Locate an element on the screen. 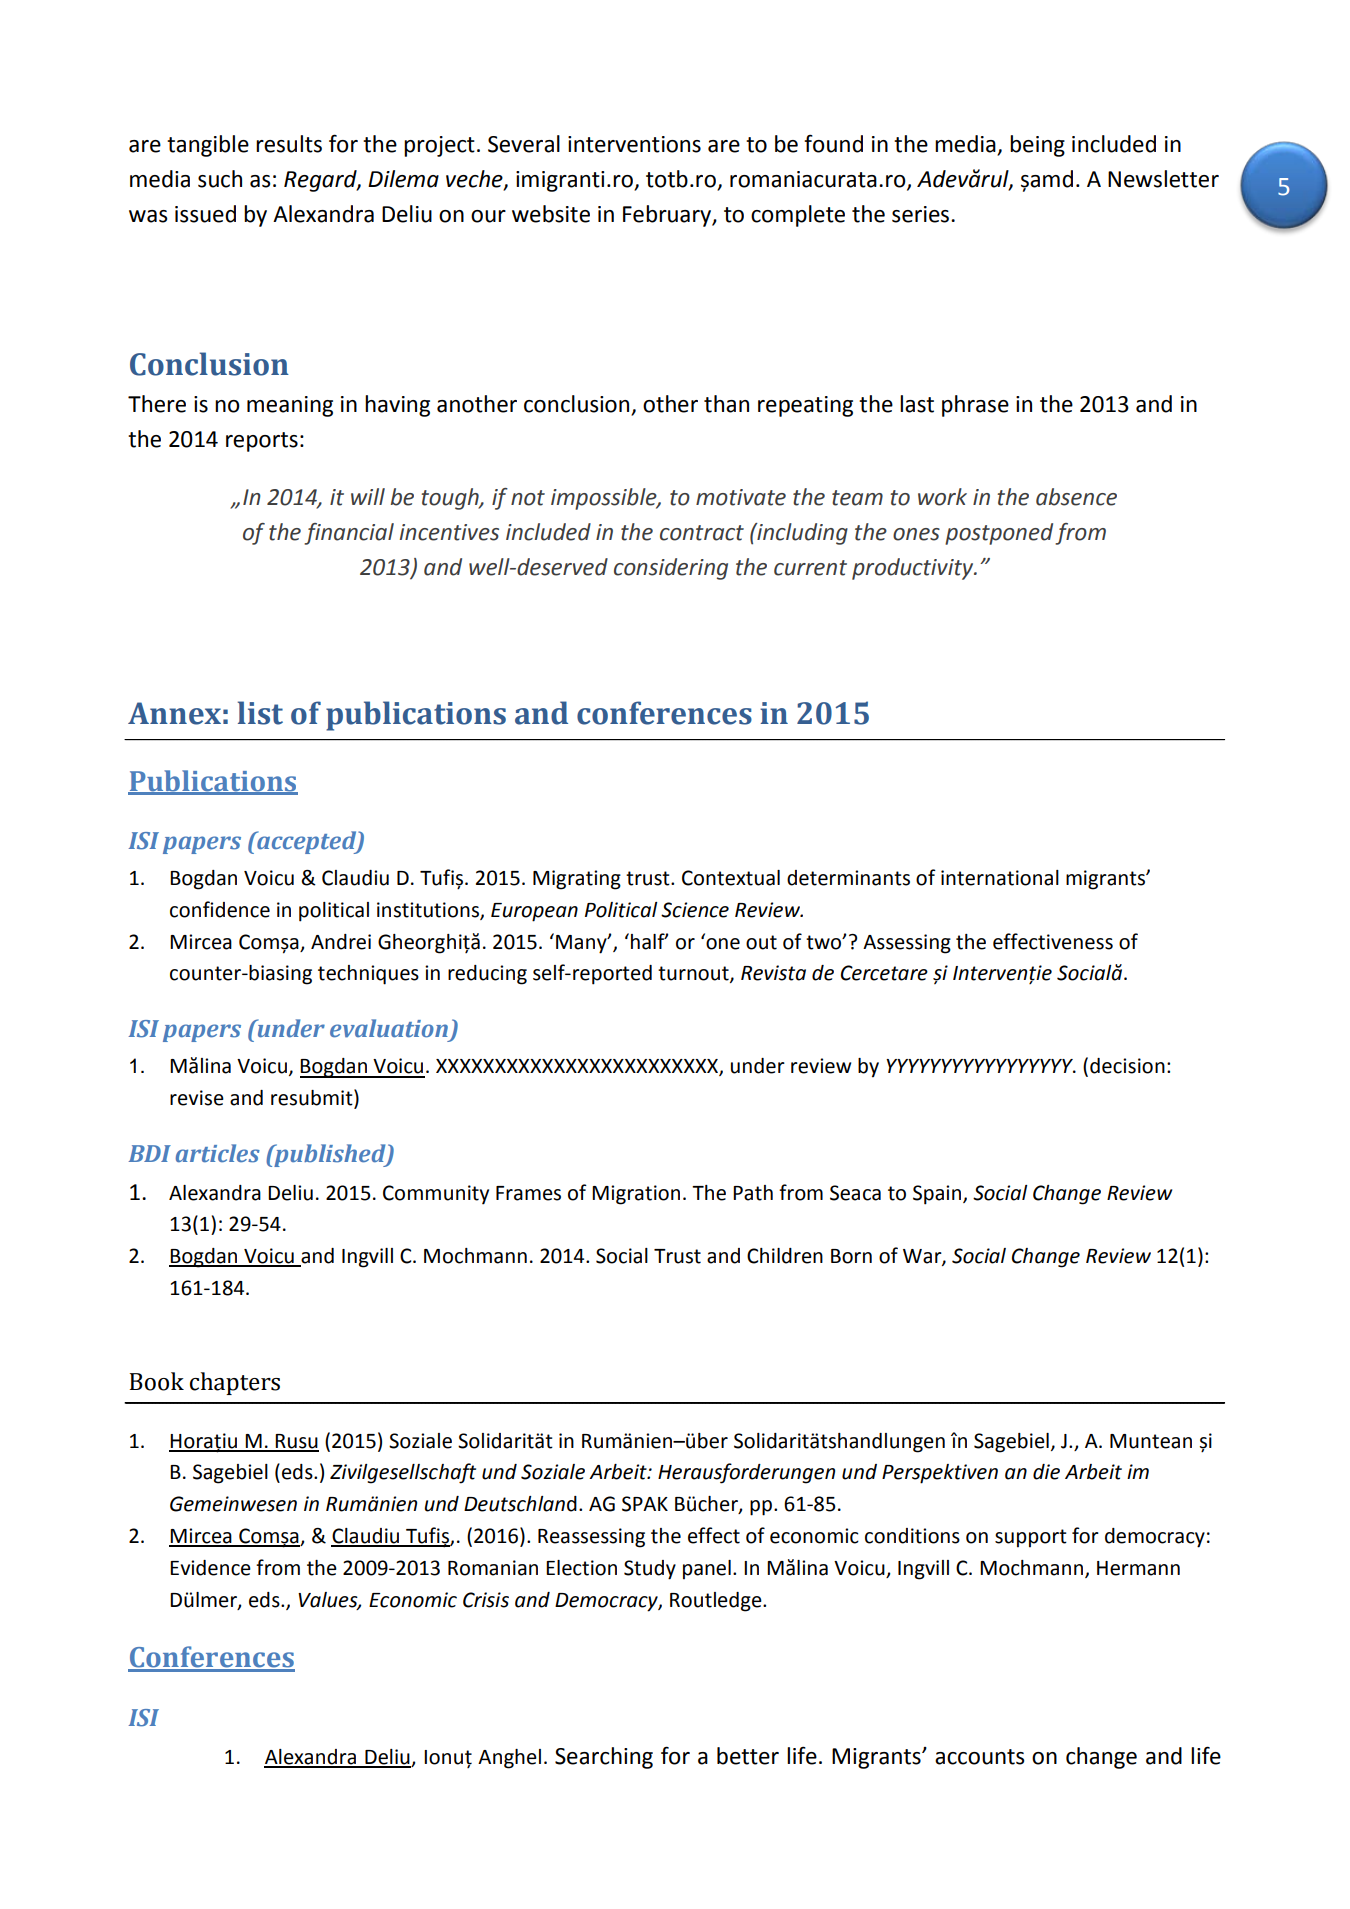 This screenshot has height=1909, width=1350. Evidence is located at coordinates (210, 1568).
